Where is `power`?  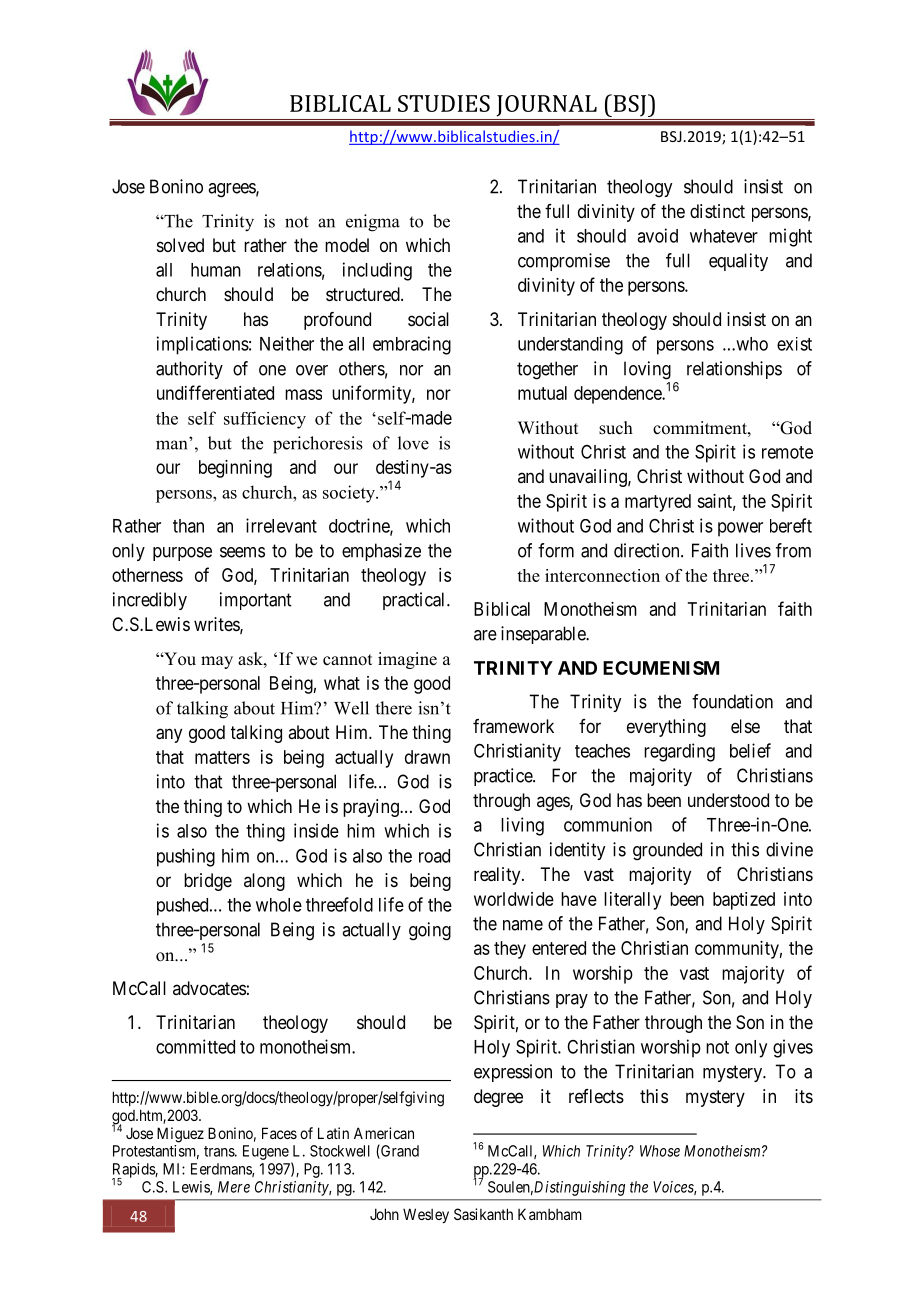
power is located at coordinates (740, 529).
